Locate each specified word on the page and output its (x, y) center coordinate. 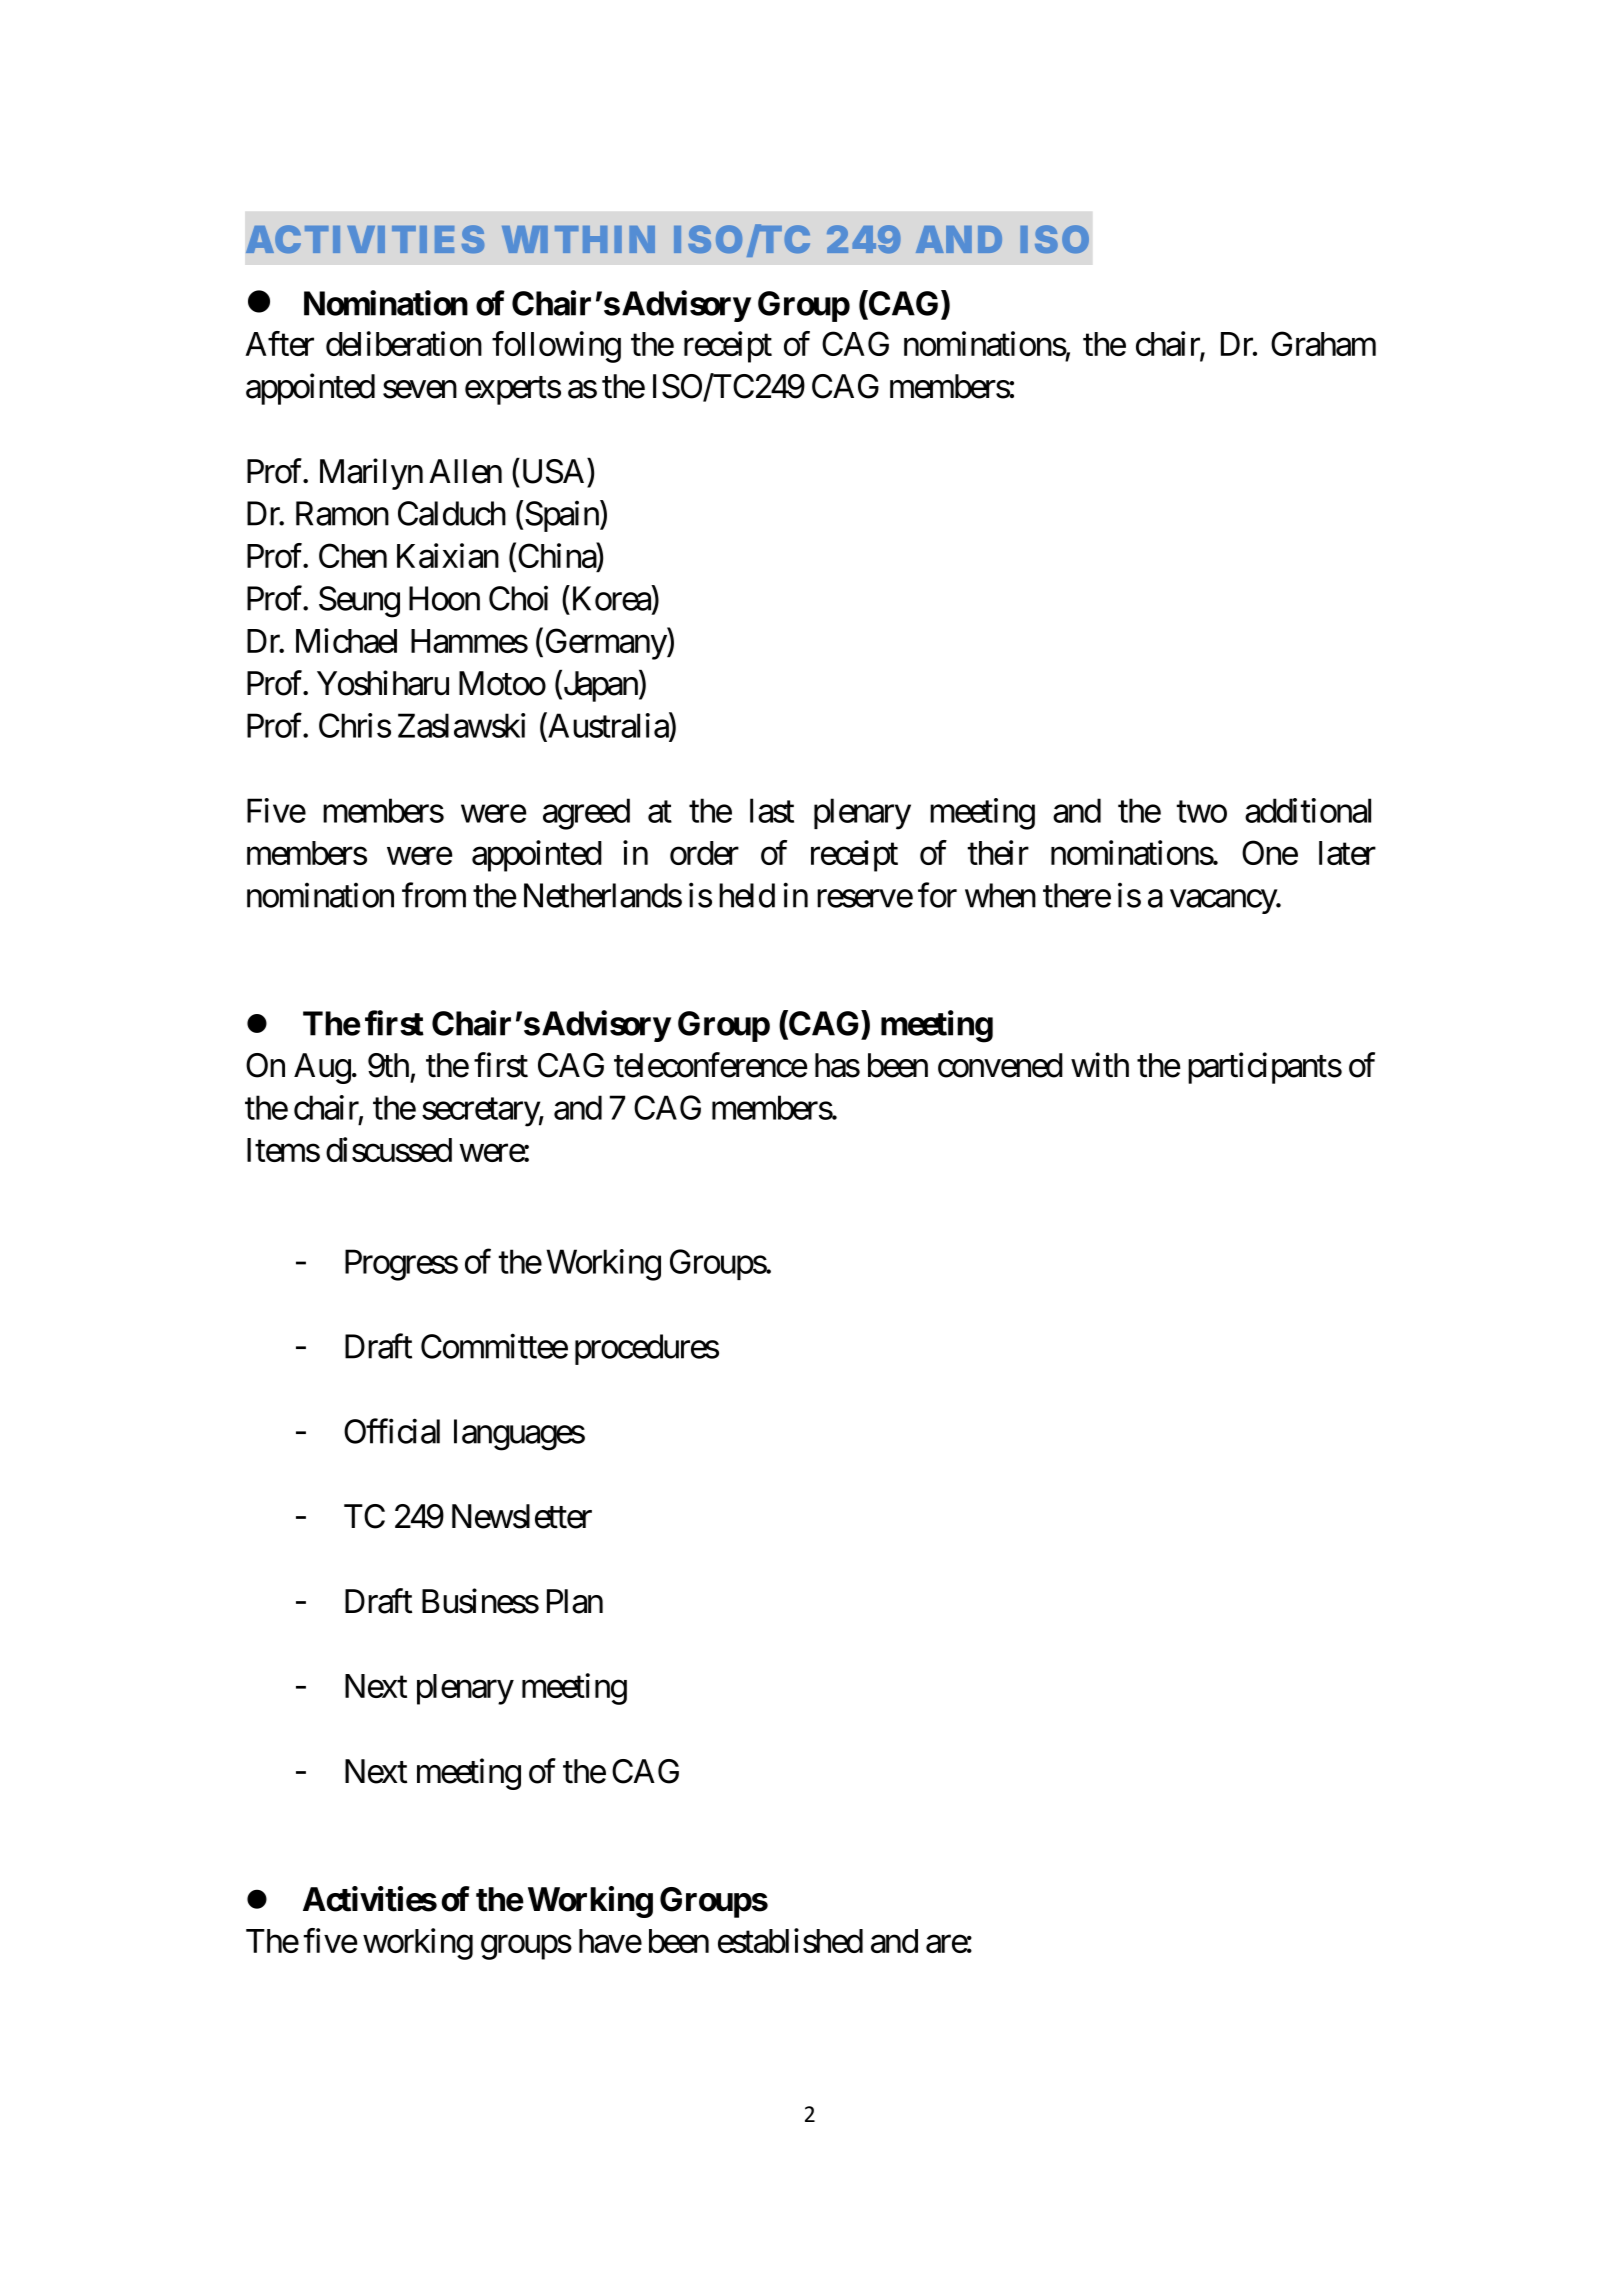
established (790, 1940)
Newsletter (522, 1516)
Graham (1323, 343)
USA (553, 471)
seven (420, 390)
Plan (575, 1601)
